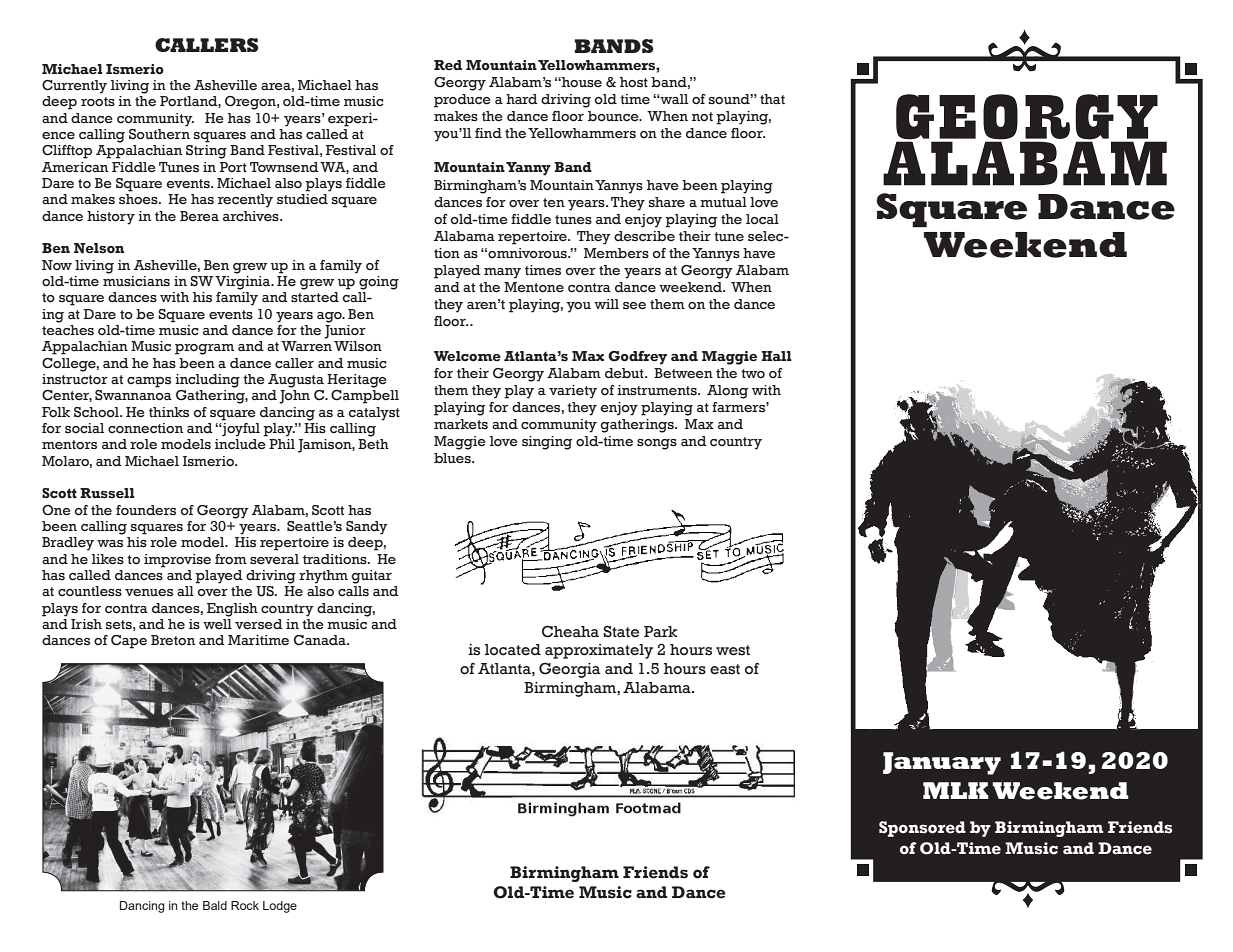 The width and height of the screenshot is (1233, 952). I want to click on hard, so click(522, 99).
